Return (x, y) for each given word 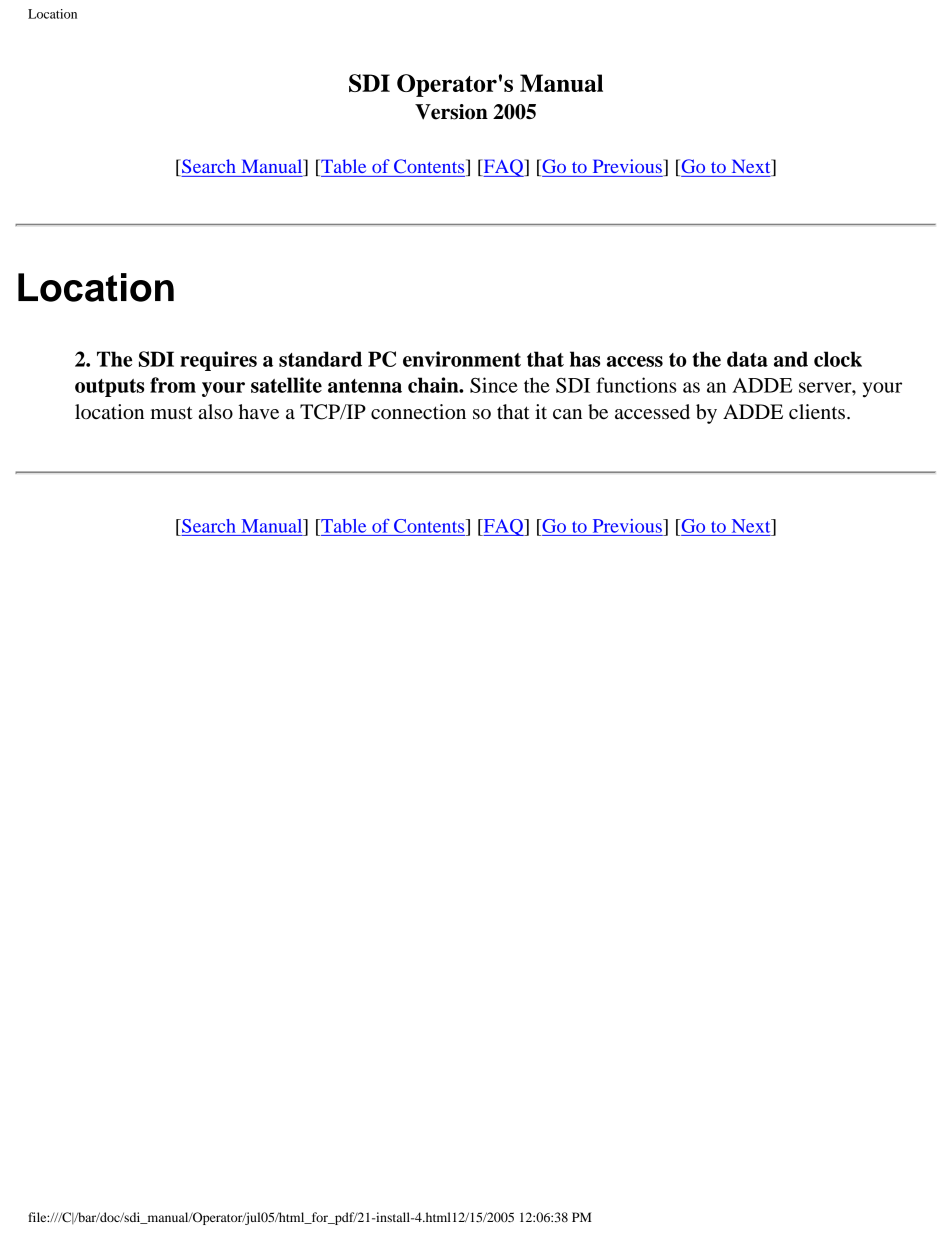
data (747, 359)
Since (494, 385)
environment (462, 359)
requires (218, 361)
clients (817, 412)
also (216, 412)
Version (451, 112)
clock (838, 359)
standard (320, 359)
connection (418, 412)
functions (636, 385)
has (585, 359)
